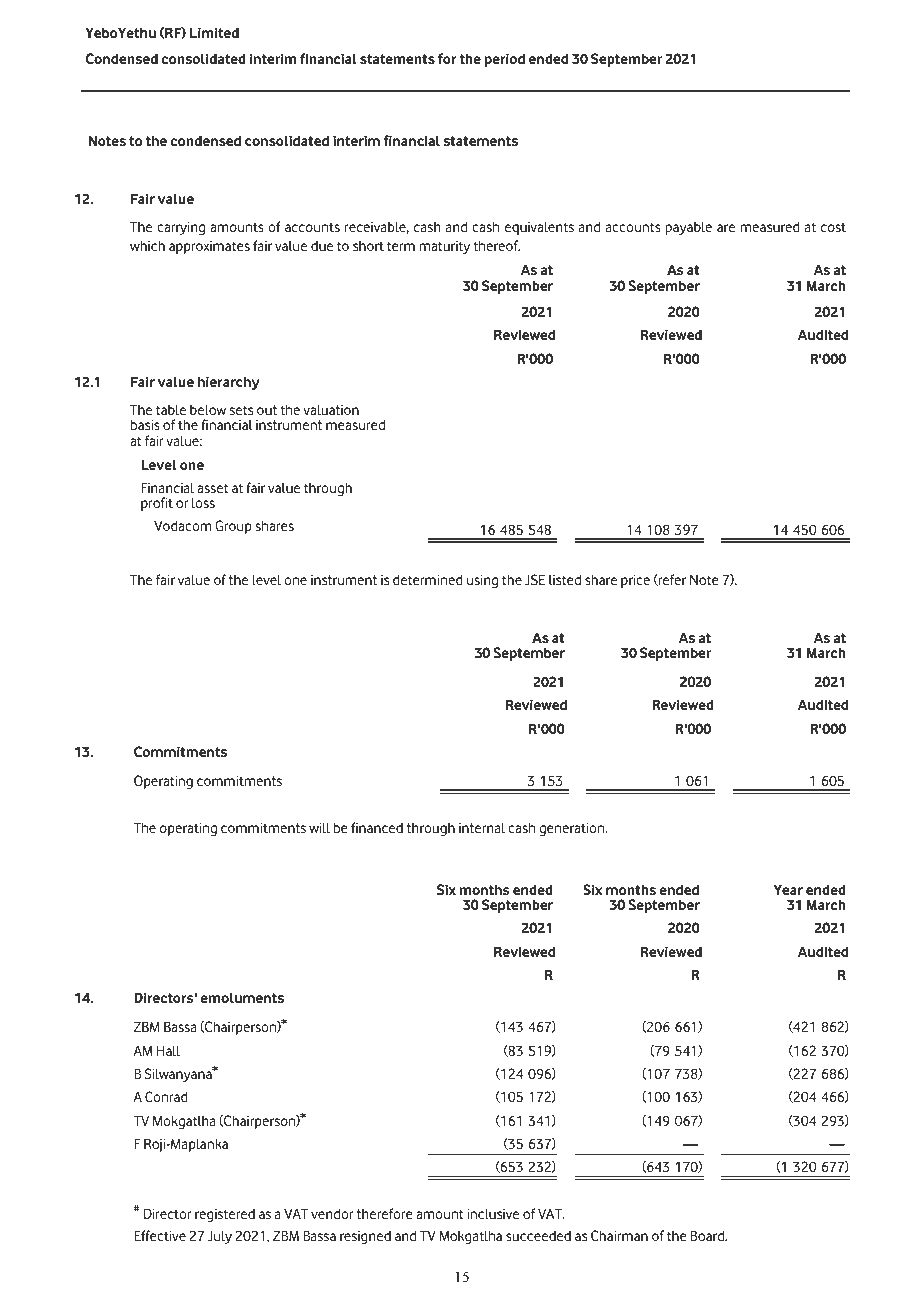 Image resolution: width=924 pixels, height=1307 pixels. Describe the element at coordinates (241, 410) in the screenshot. I see `sets` at that location.
